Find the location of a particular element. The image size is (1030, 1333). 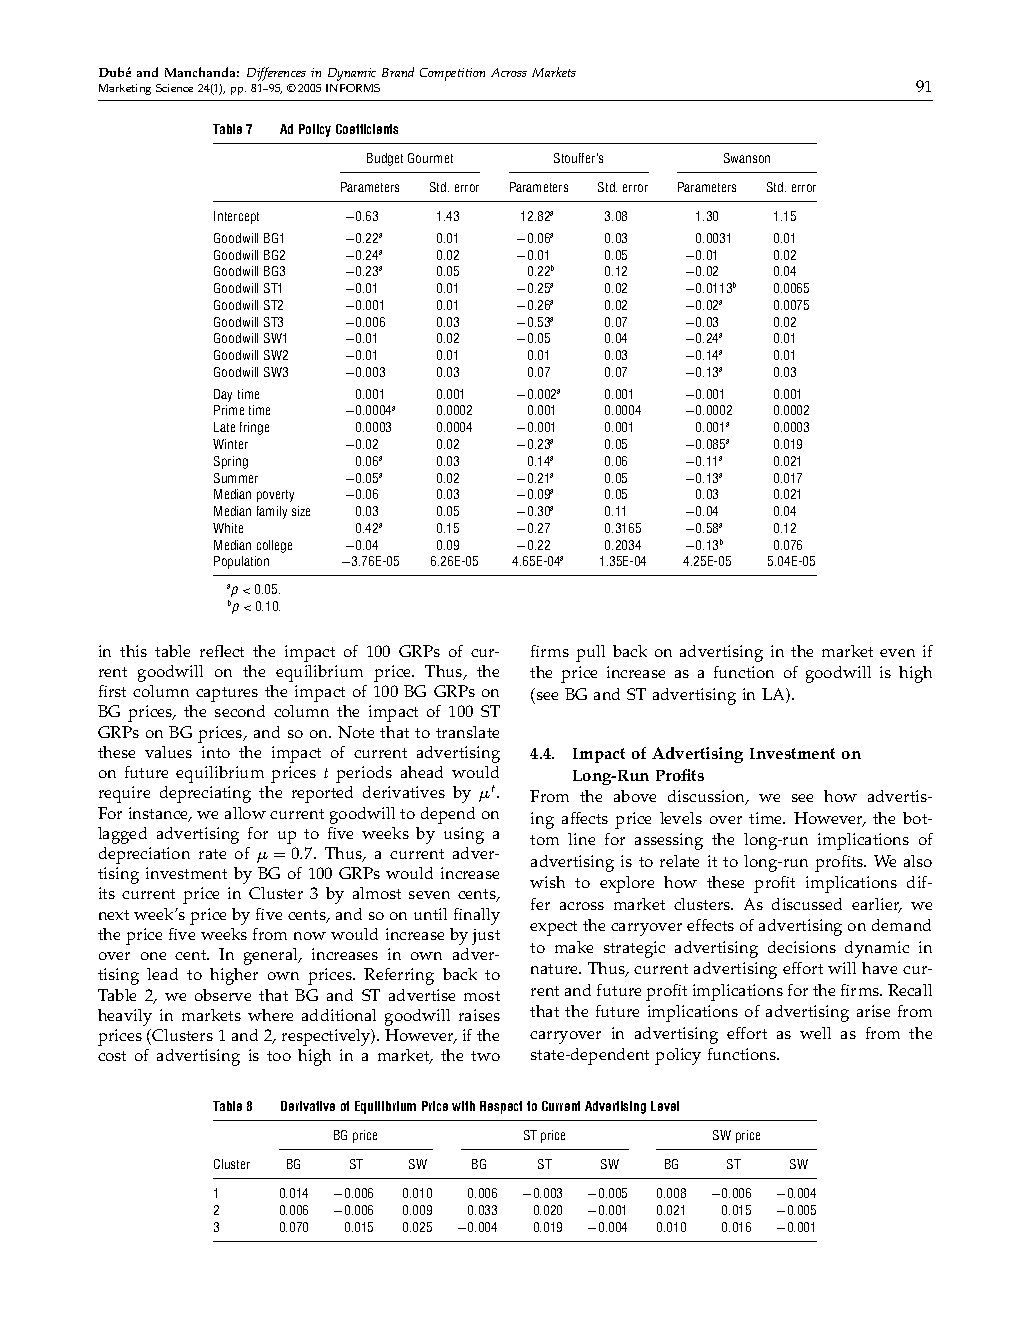

two is located at coordinates (485, 1056).
